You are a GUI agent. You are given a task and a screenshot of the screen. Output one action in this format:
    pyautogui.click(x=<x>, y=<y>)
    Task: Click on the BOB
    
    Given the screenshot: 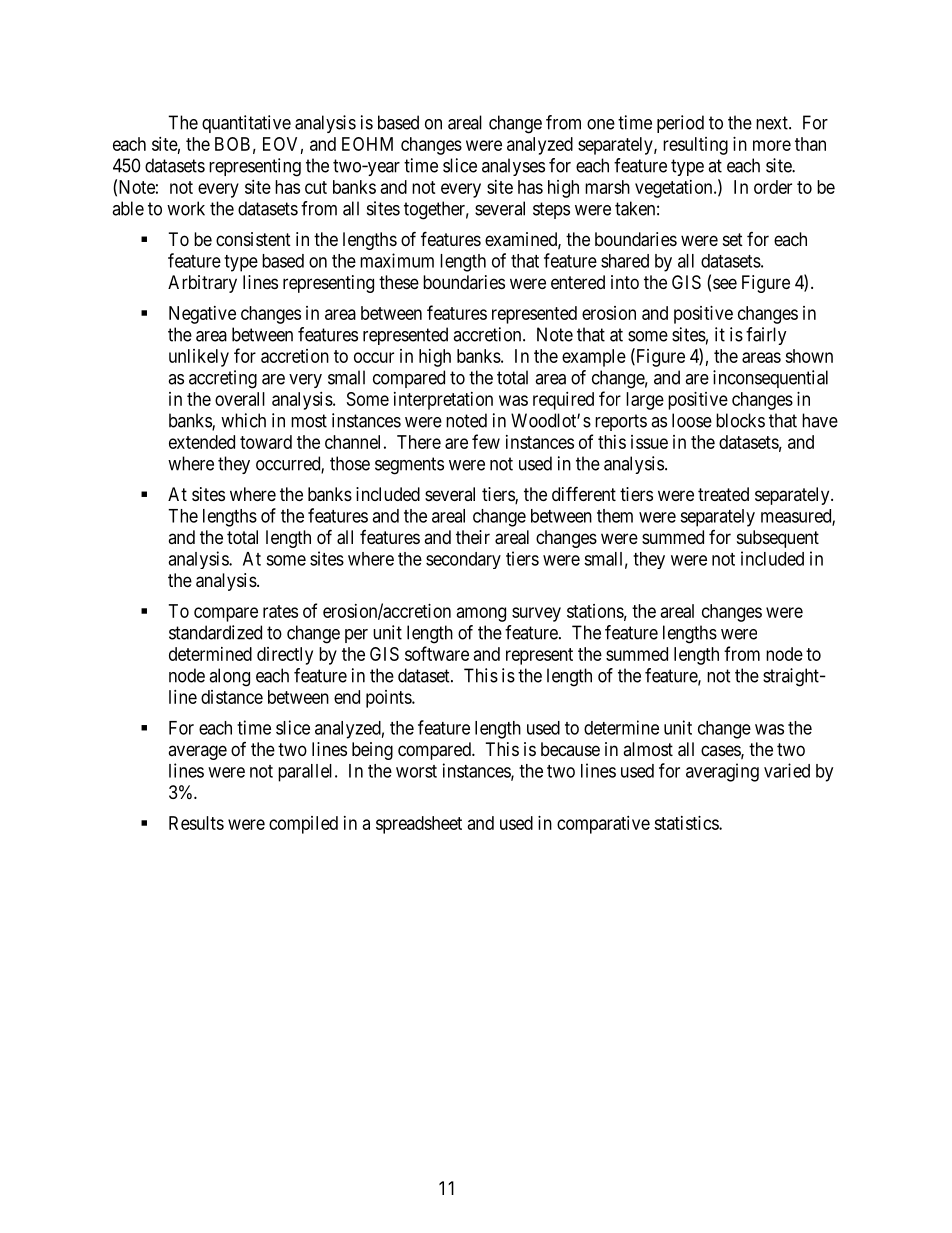 What is the action you would take?
    pyautogui.click(x=232, y=144)
